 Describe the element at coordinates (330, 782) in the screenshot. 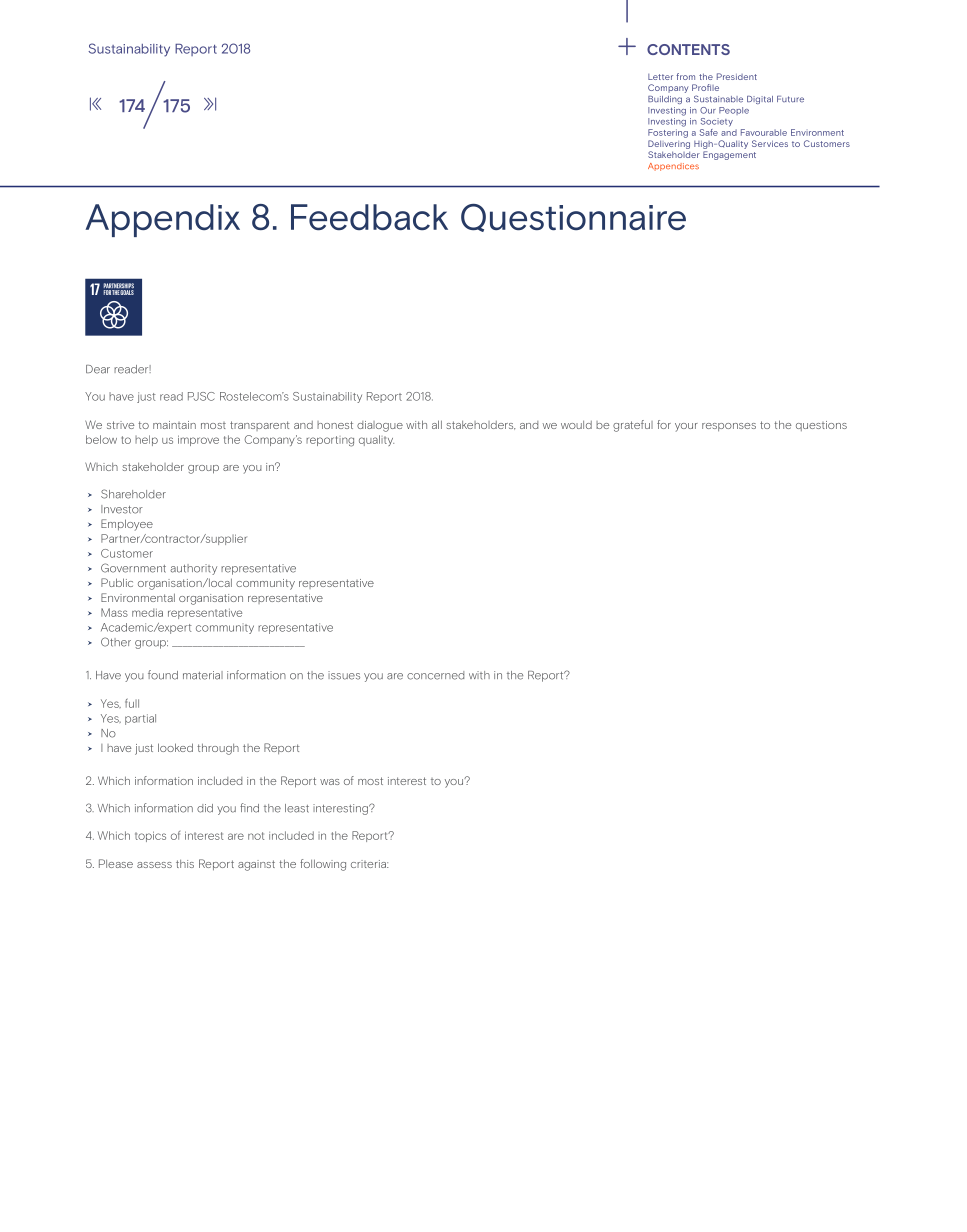

I see `was` at that location.
